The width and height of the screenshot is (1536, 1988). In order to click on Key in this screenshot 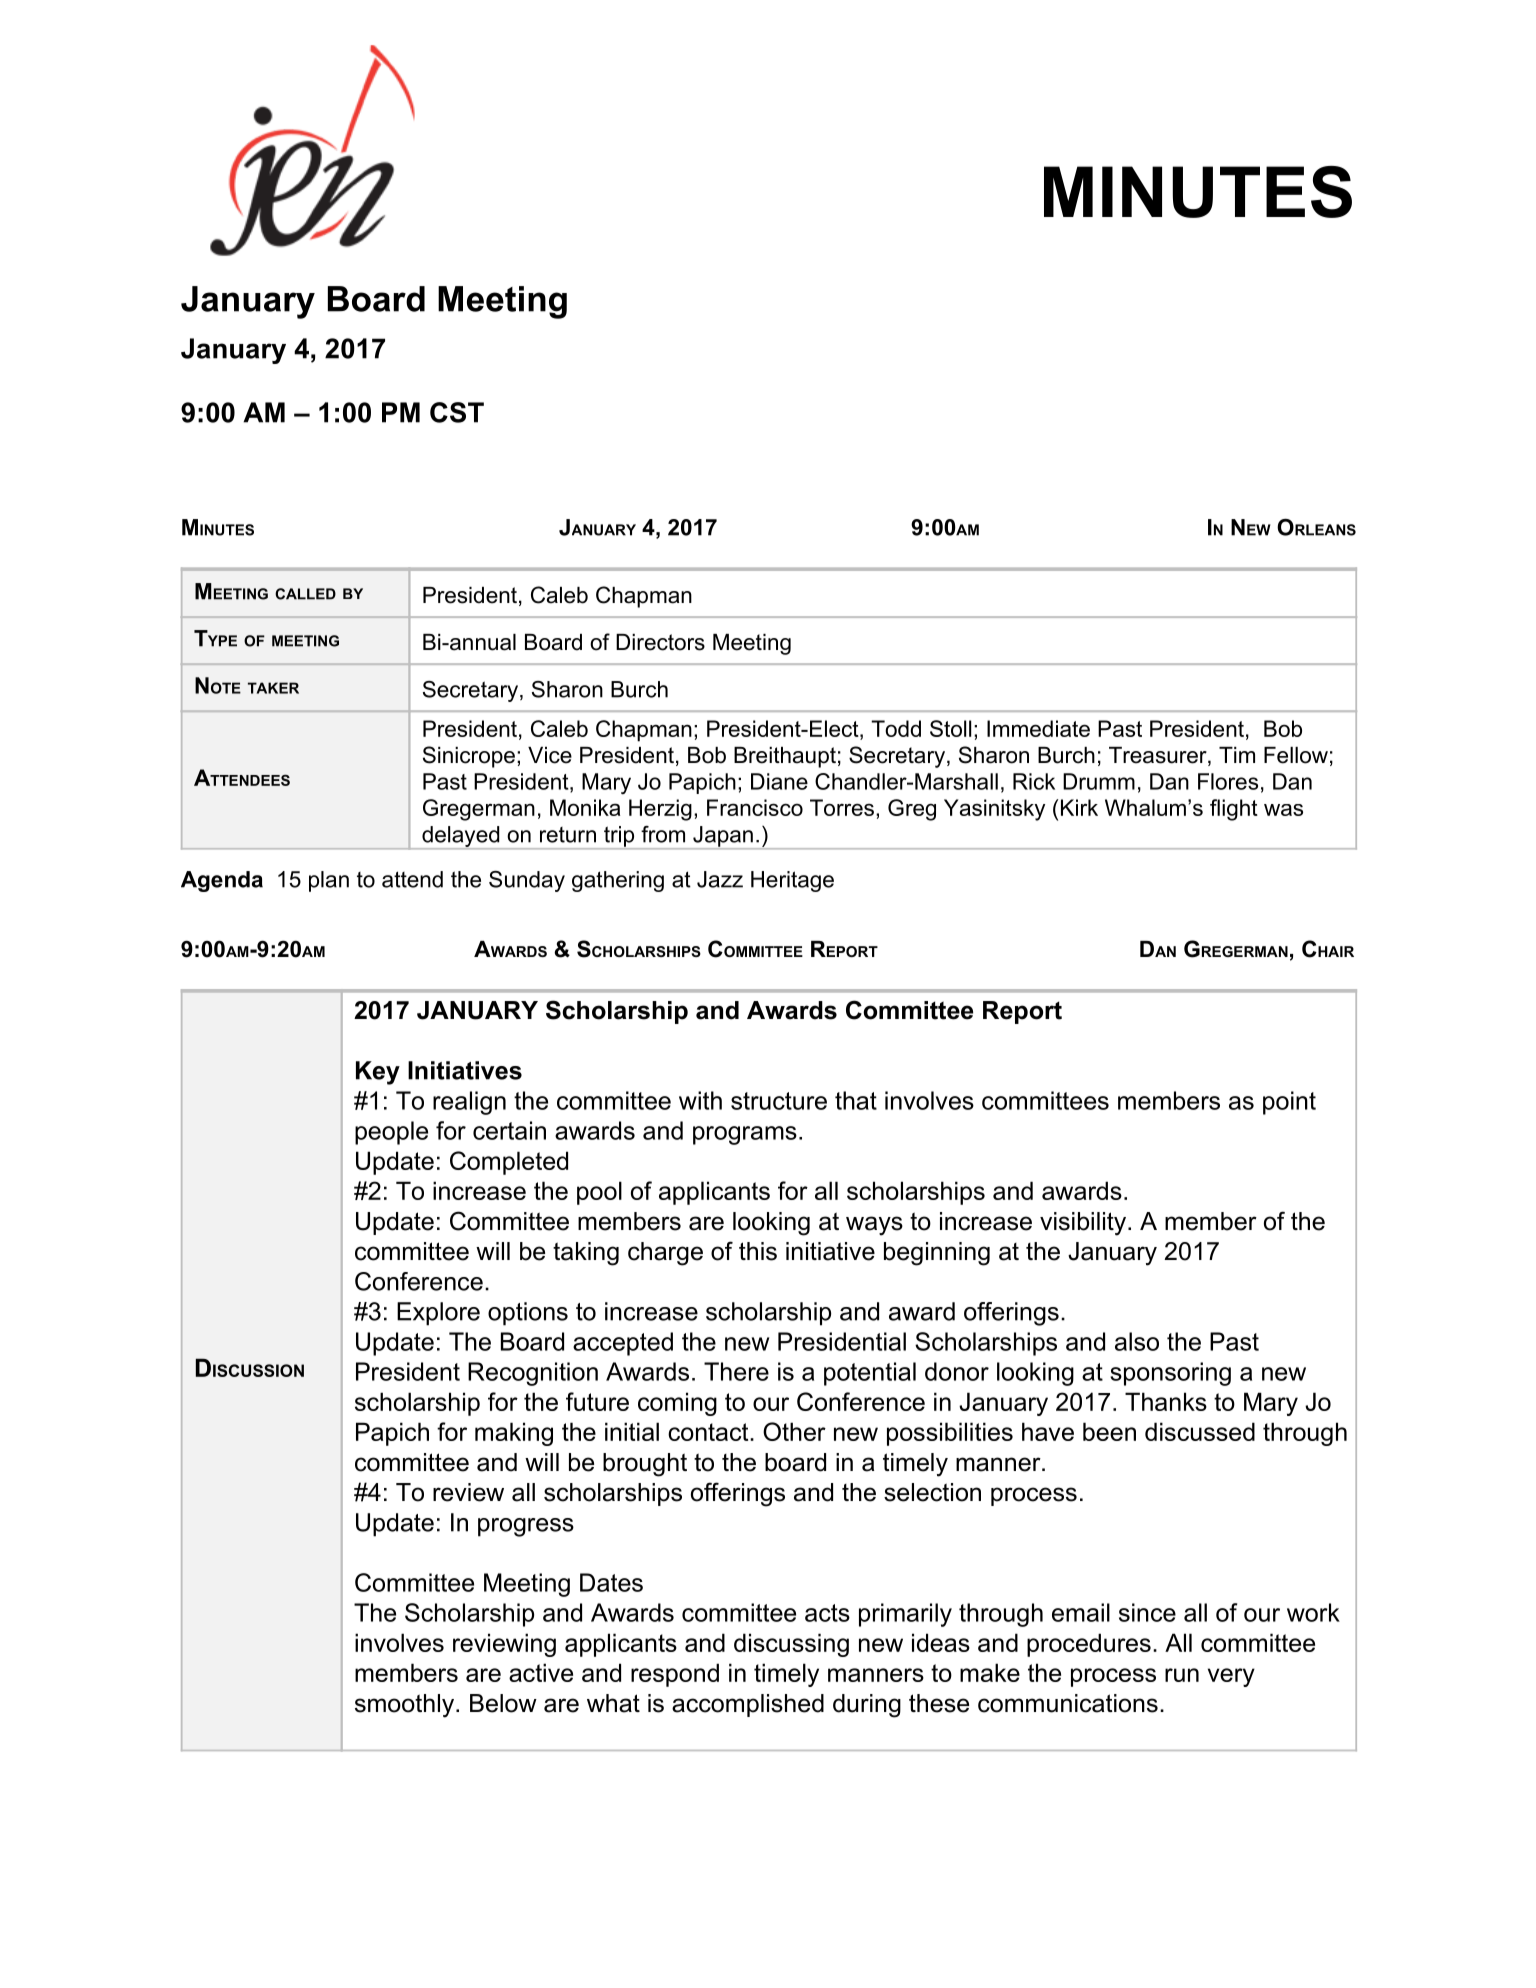, I will do `click(378, 1073)`.
